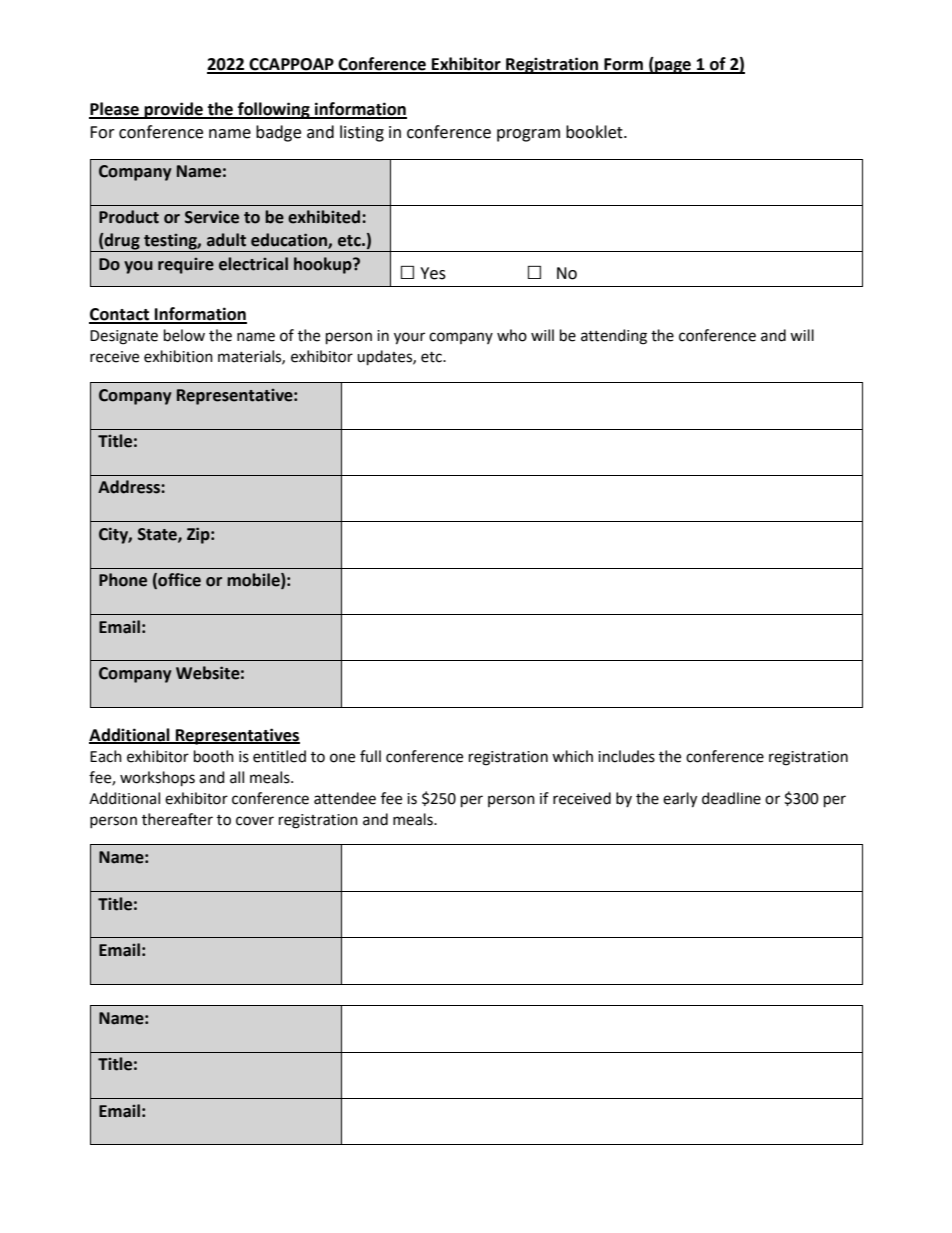 This document has height=1233, width=952. What do you see at coordinates (123, 580) in the document?
I see `Phone` at bounding box center [123, 580].
